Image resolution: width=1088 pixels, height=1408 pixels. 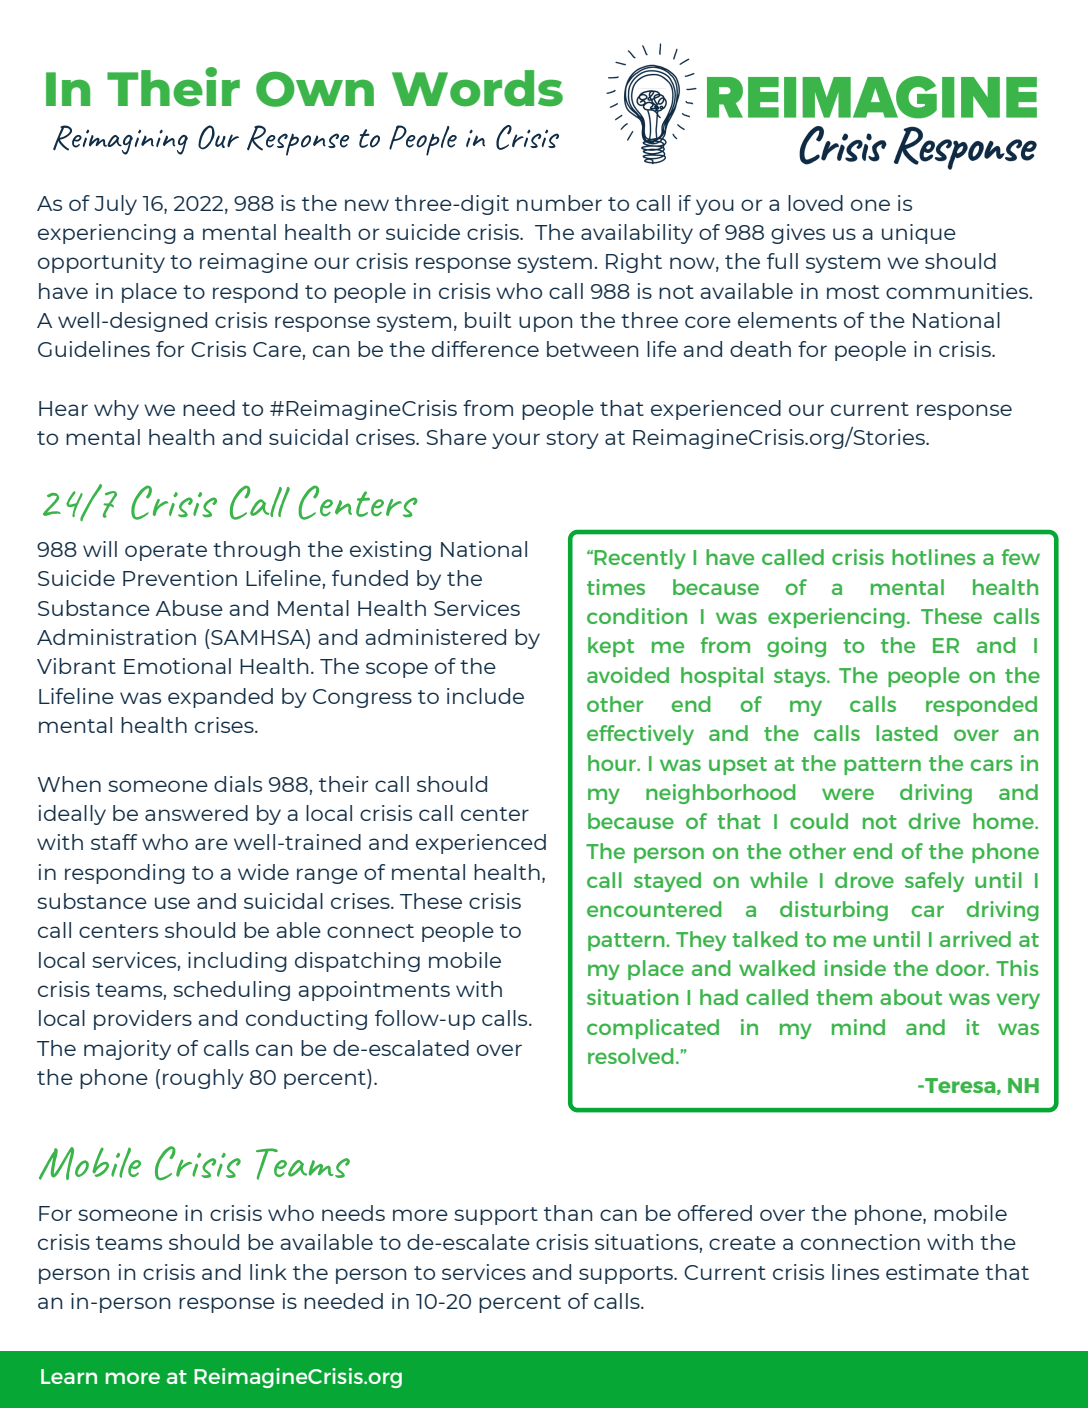 What do you see at coordinates (485, 696) in the screenshot?
I see `include` at bounding box center [485, 696].
